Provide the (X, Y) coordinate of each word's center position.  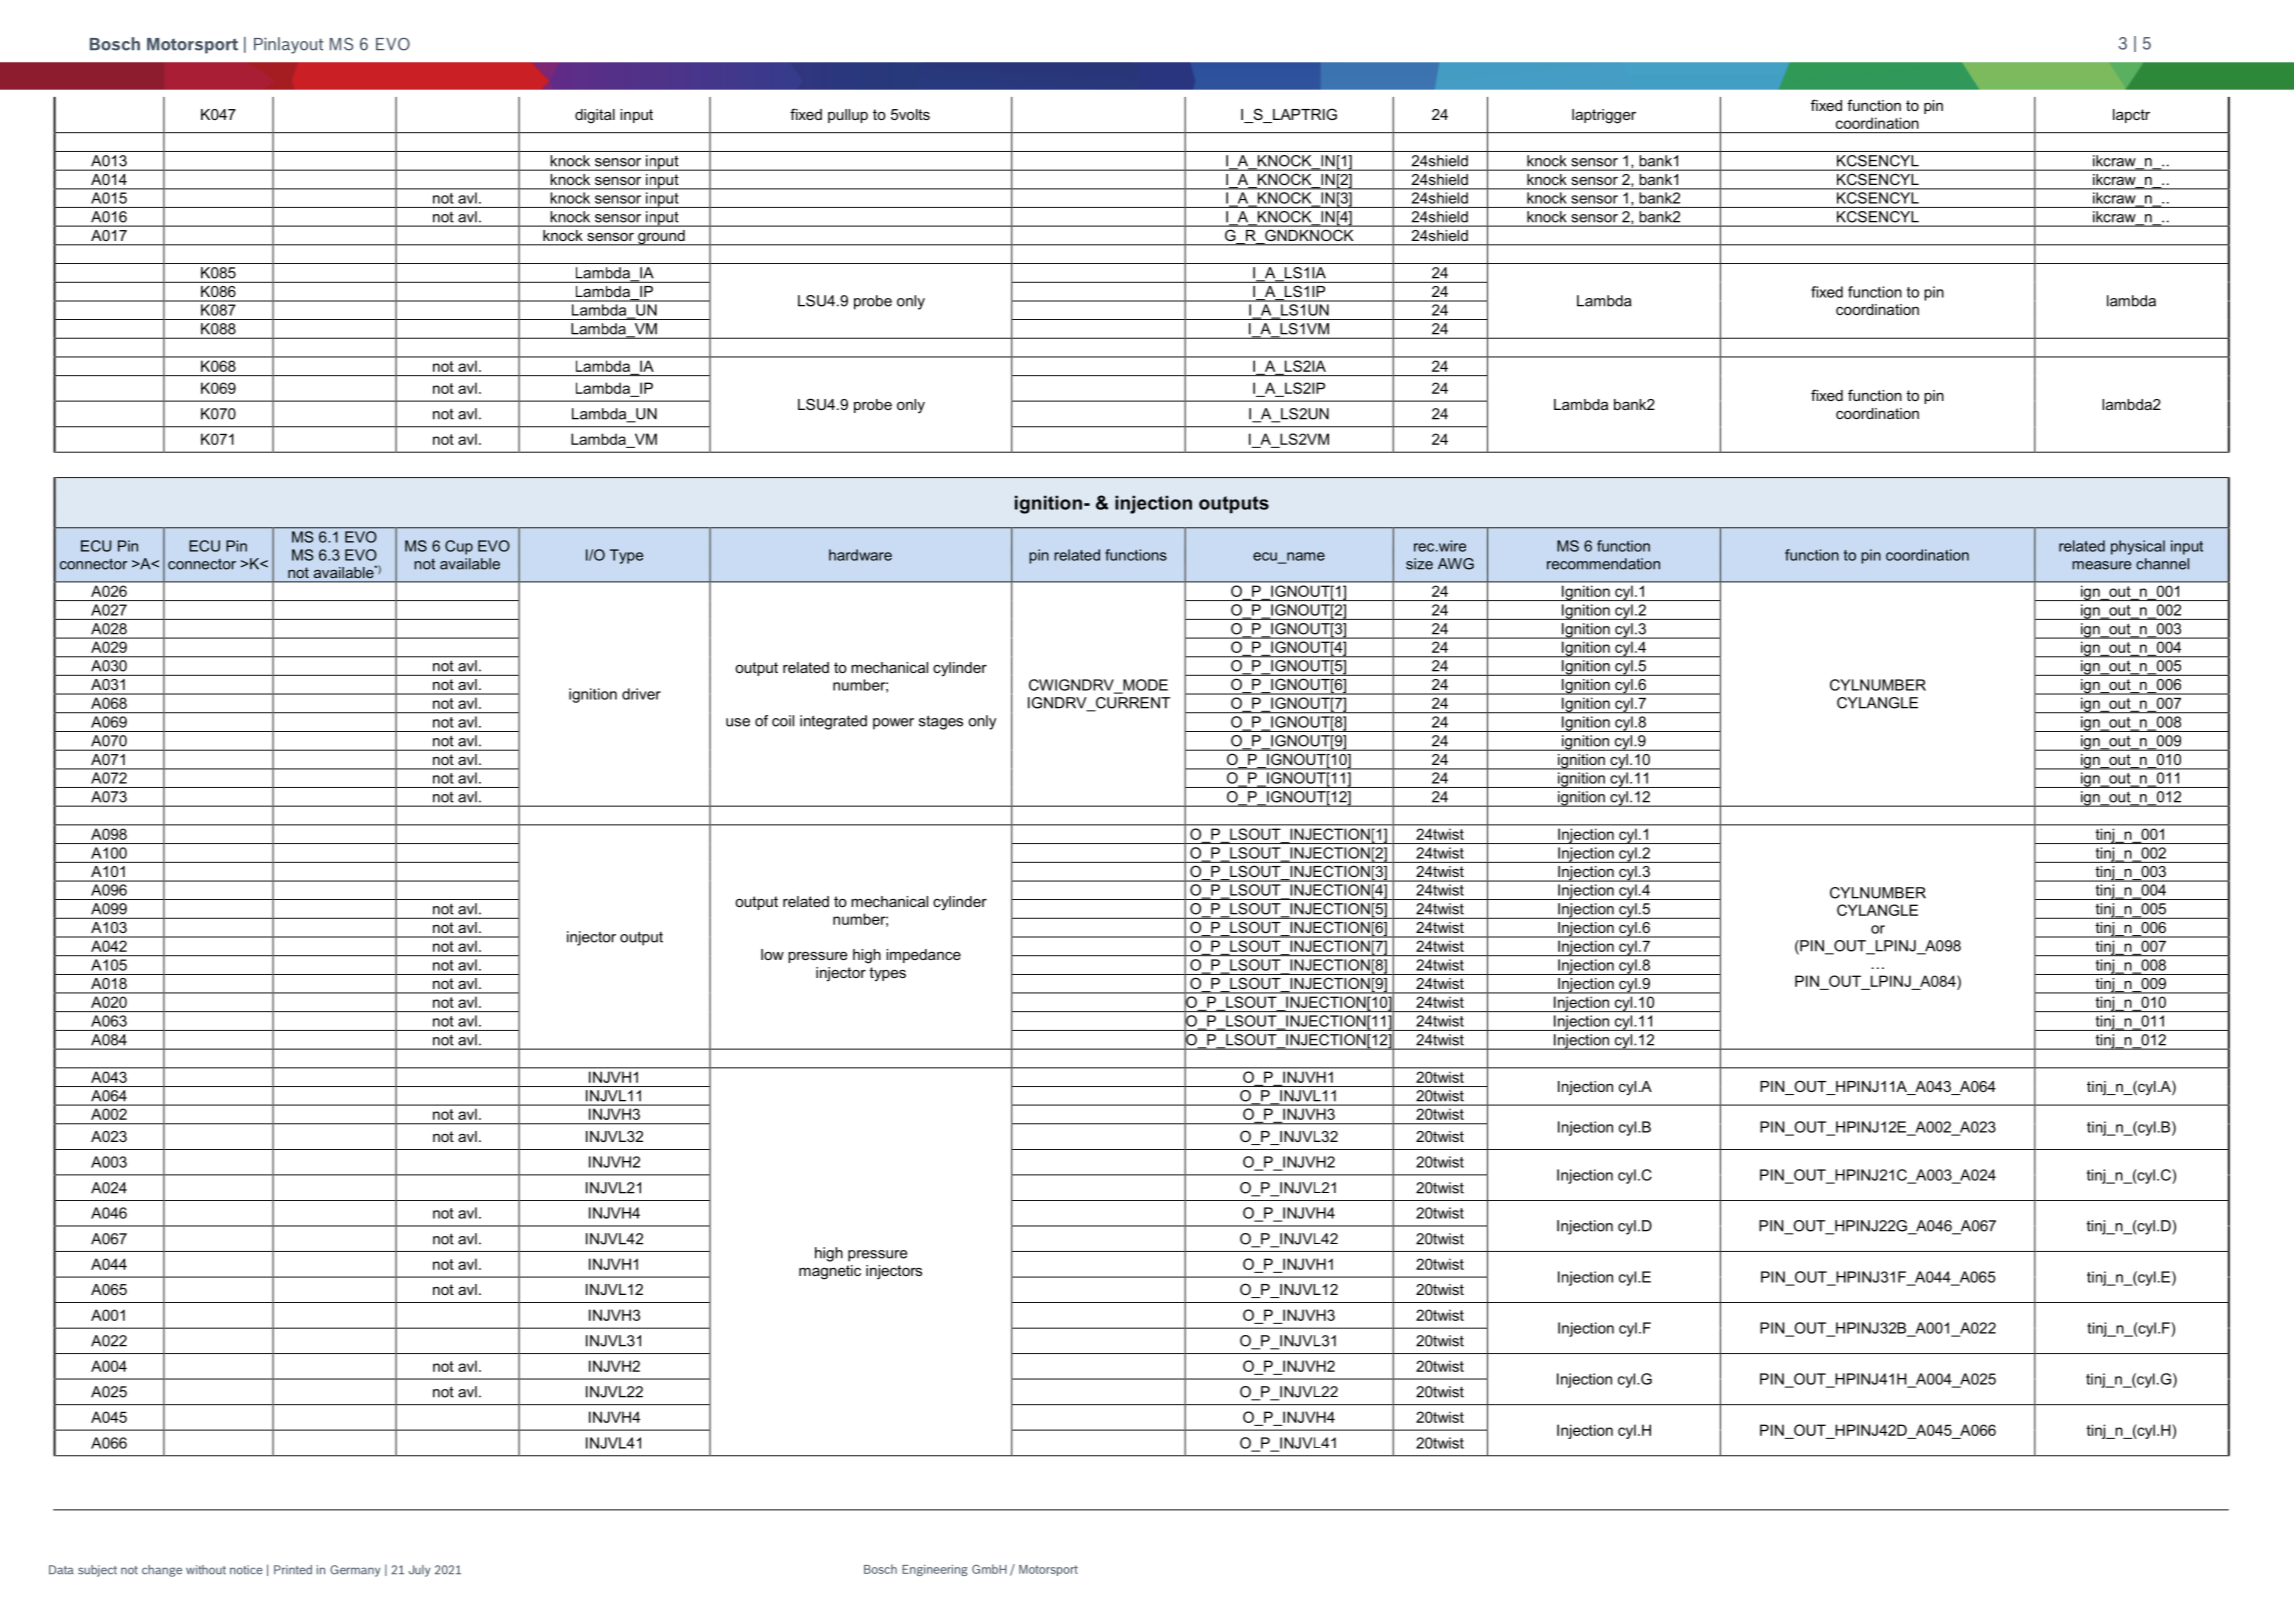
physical (2138, 547)
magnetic (830, 1272)
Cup (459, 547)
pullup (848, 116)
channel (2162, 564)
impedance (923, 956)
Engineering (934, 1570)
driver (641, 694)
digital (595, 116)
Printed (293, 1570)
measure (2101, 565)
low (772, 954)
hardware (860, 555)
